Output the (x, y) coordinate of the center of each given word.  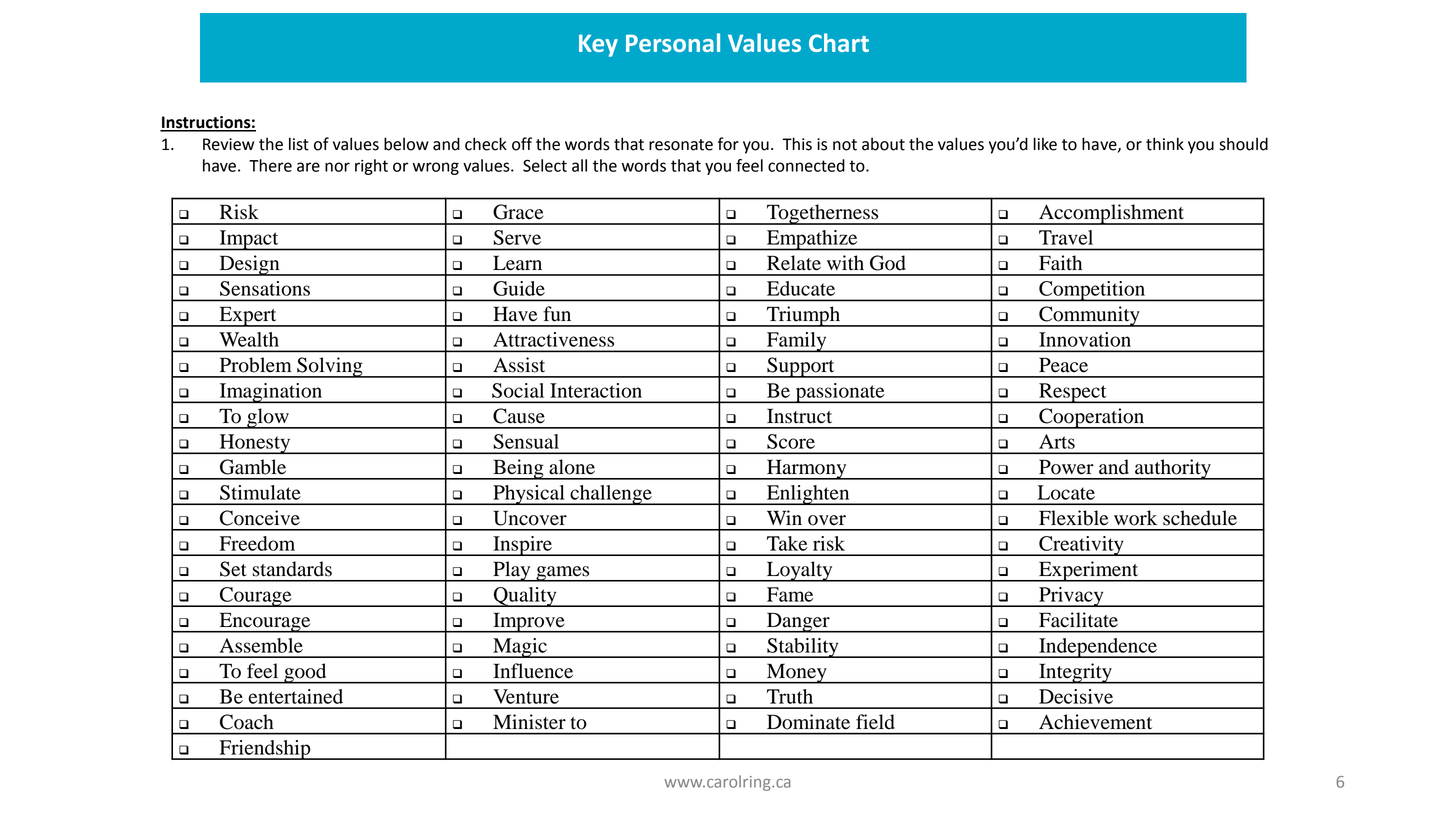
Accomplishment (1112, 214)
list (299, 144)
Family (797, 342)
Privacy (1071, 597)
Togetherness (823, 214)
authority (1173, 469)
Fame (790, 594)
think (1165, 144)
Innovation (1085, 339)
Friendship (265, 750)
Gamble (253, 467)
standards (292, 569)
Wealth (249, 339)
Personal (673, 42)
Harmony (807, 469)
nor (337, 167)
